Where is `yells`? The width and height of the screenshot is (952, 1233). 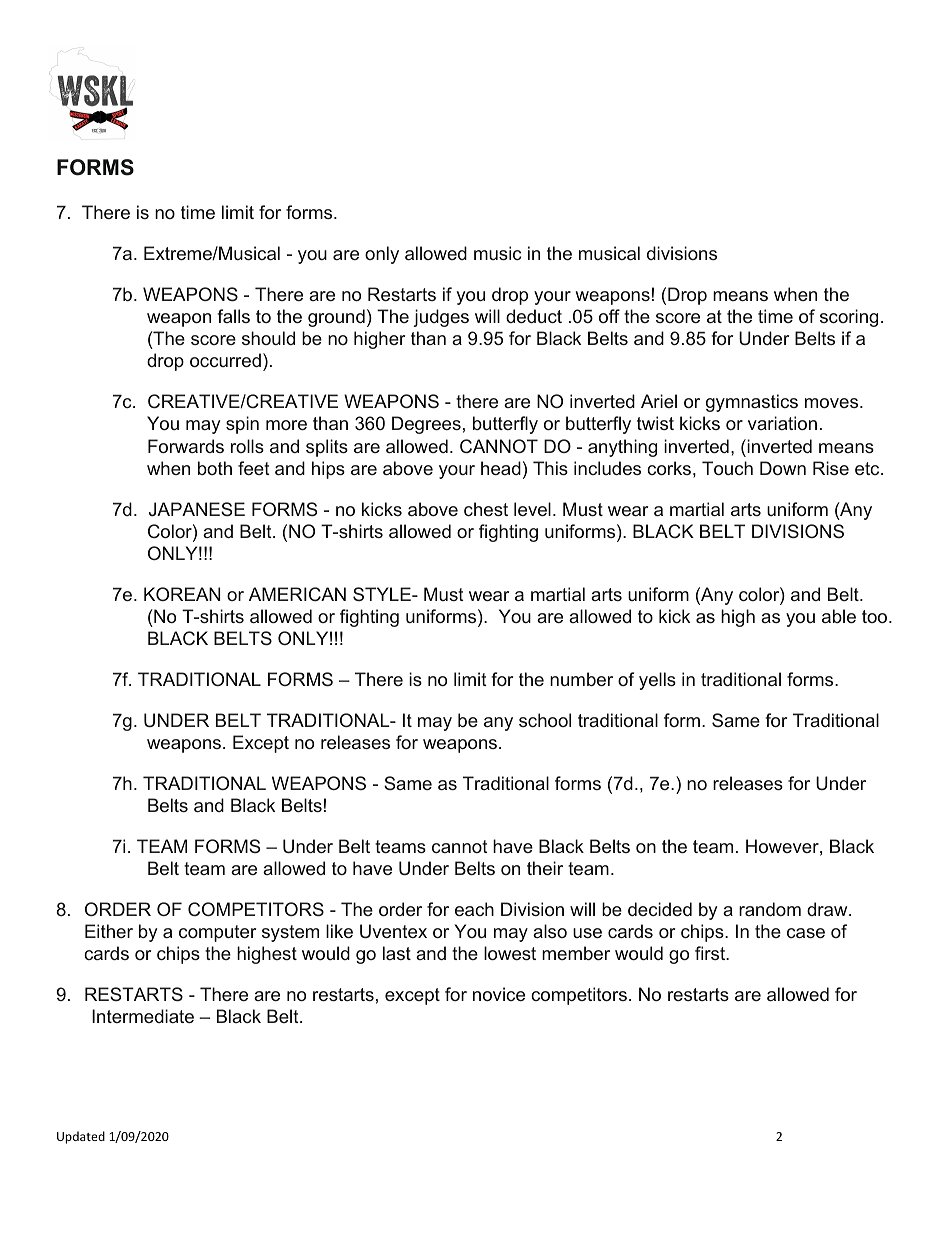 yells is located at coordinates (657, 681).
